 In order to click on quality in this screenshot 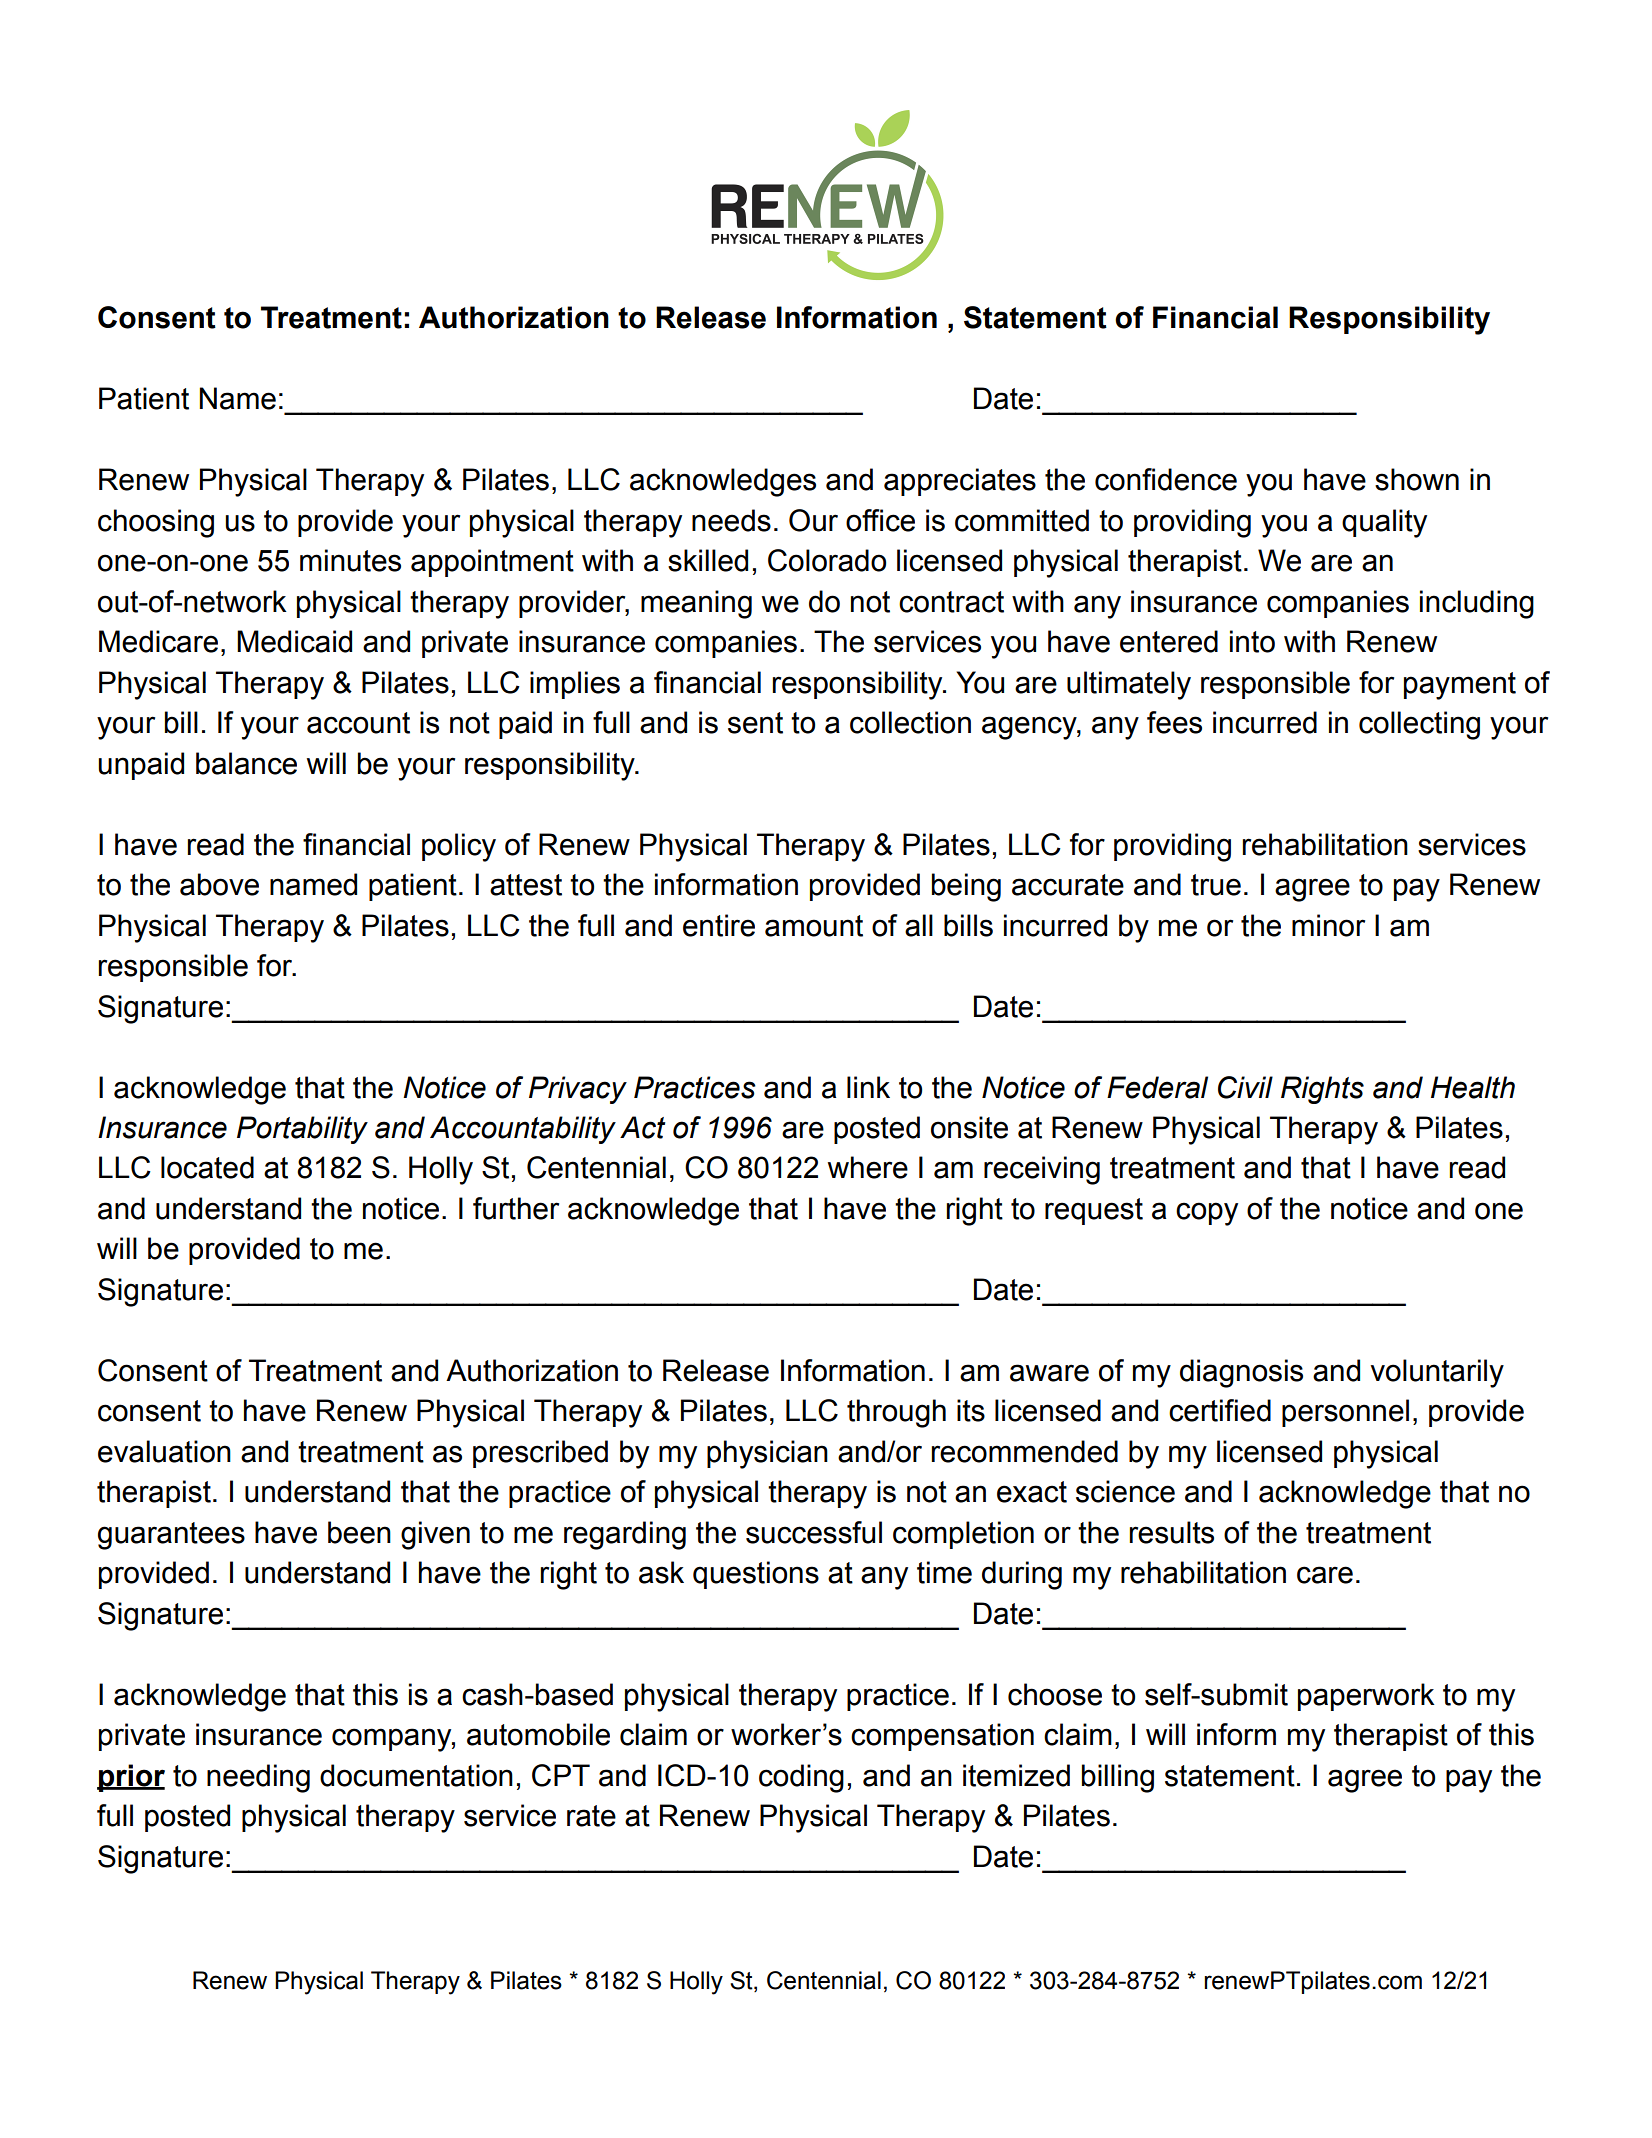, I will do `click(1384, 523)`.
